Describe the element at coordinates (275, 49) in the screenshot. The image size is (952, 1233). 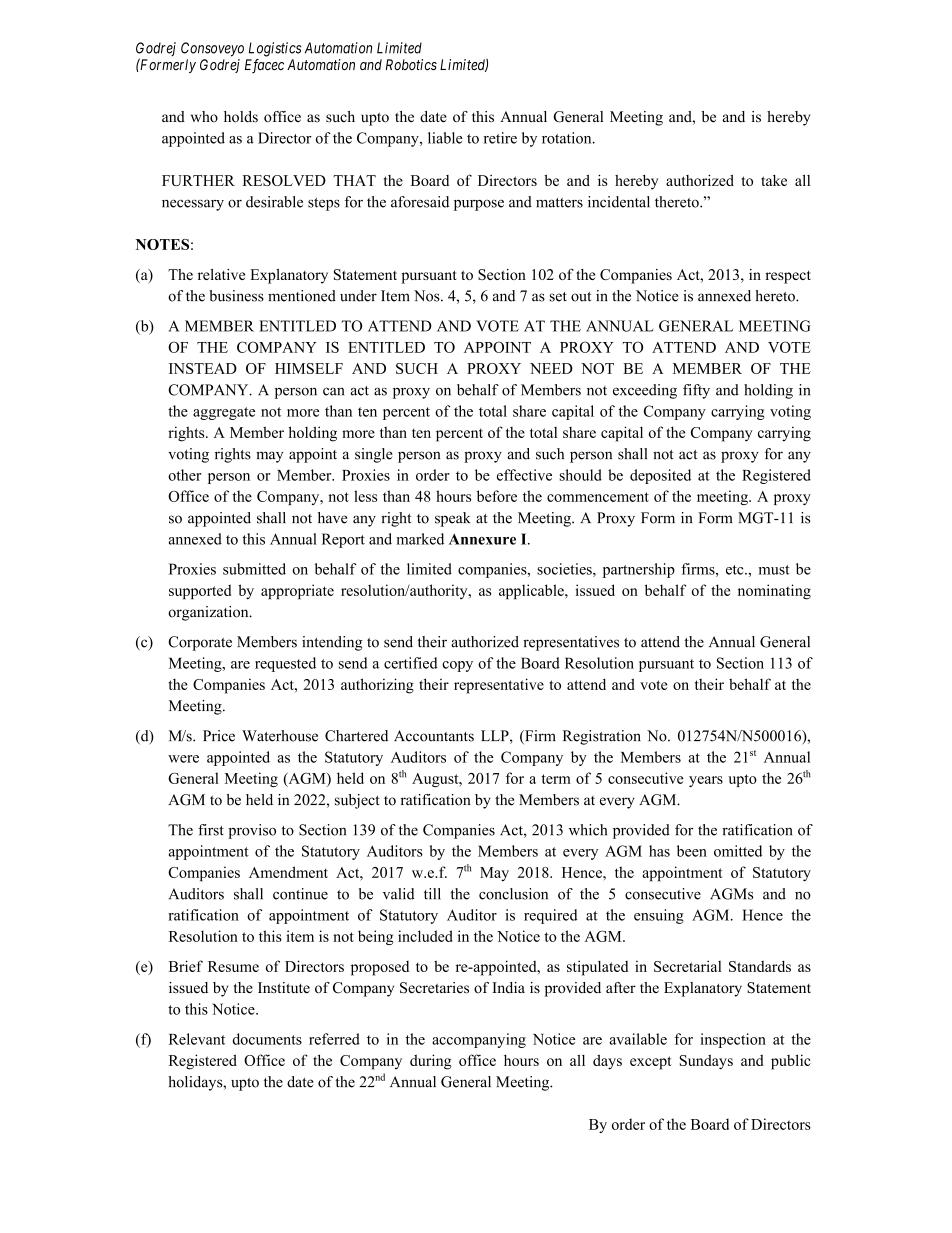
I see `Logistics` at that location.
